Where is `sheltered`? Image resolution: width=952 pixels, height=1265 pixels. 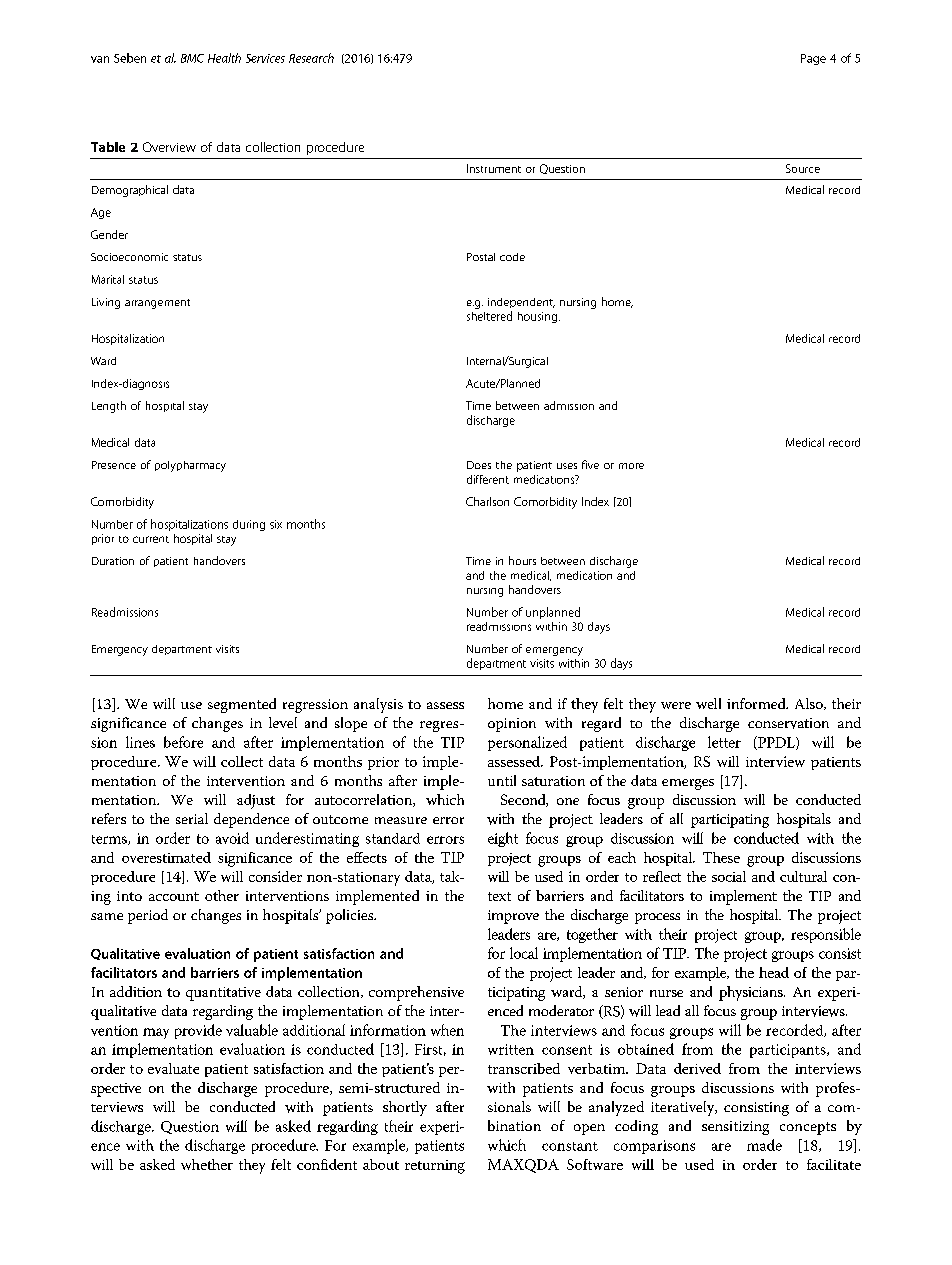 sheltered is located at coordinates (489, 316).
